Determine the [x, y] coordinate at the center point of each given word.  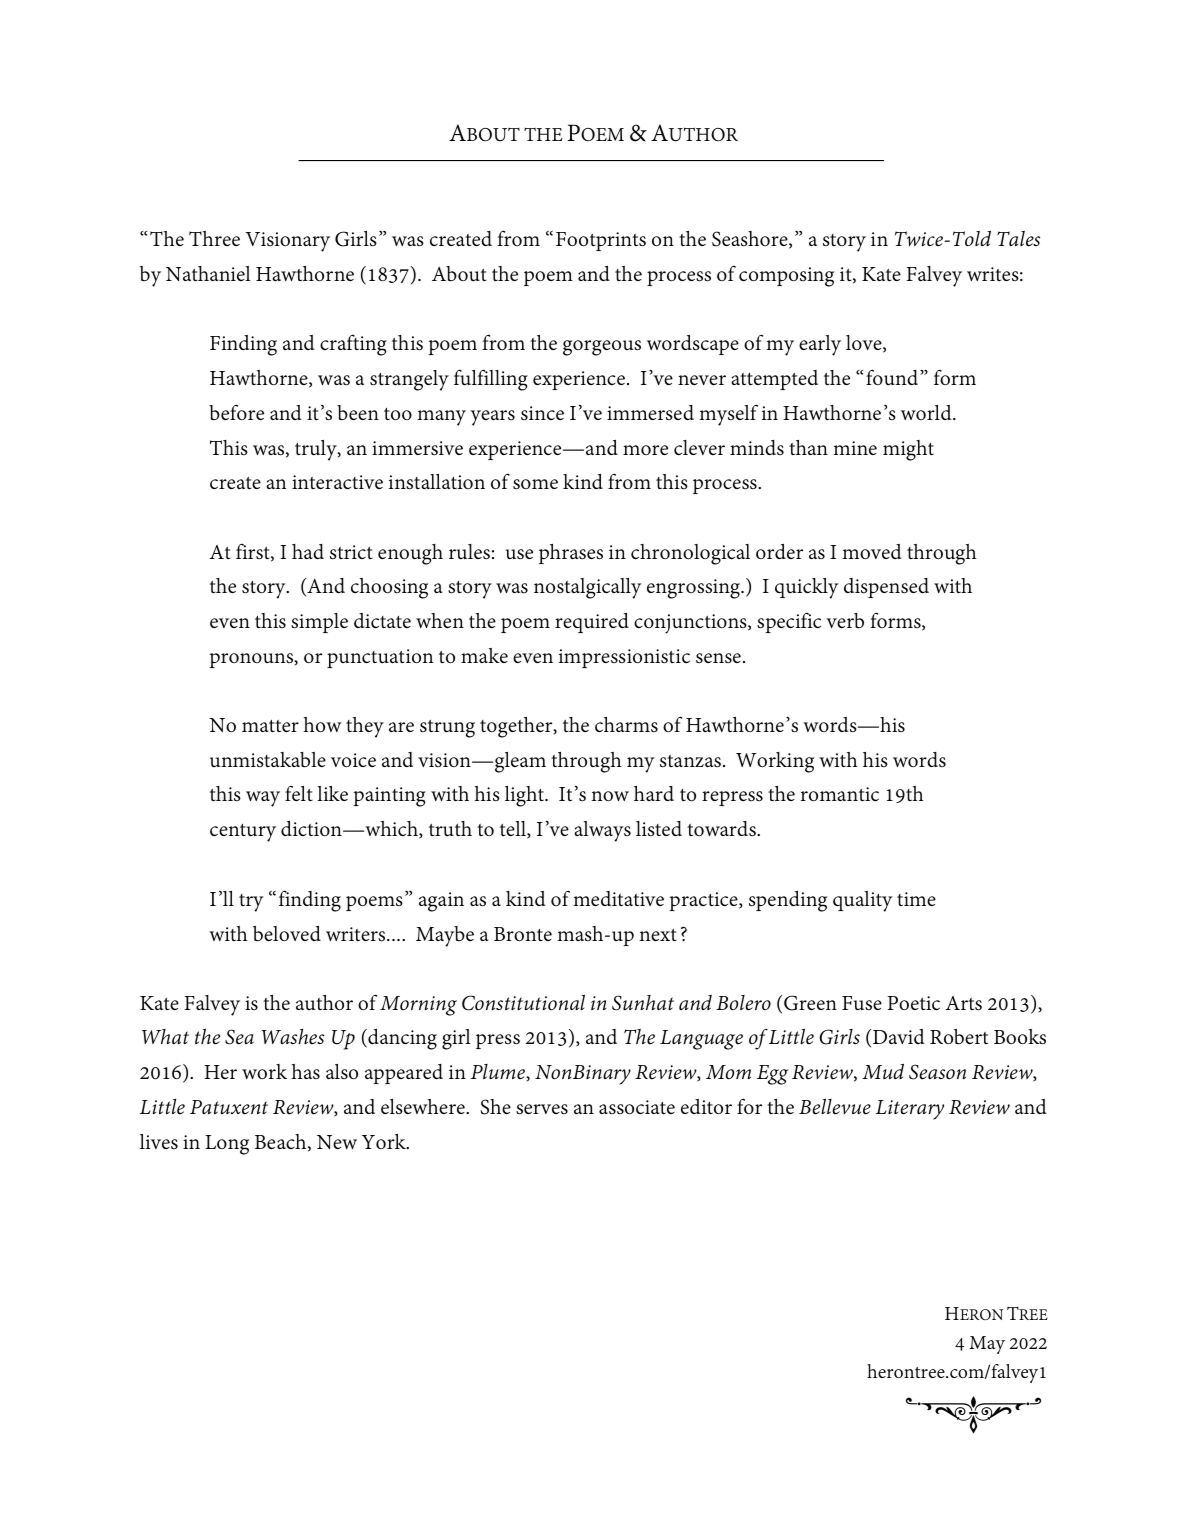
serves [542, 1109]
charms [626, 725]
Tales [1018, 239]
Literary [910, 1110]
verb [845, 621]
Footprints [601, 241]
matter [270, 726]
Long [227, 1145]
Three [214, 238]
